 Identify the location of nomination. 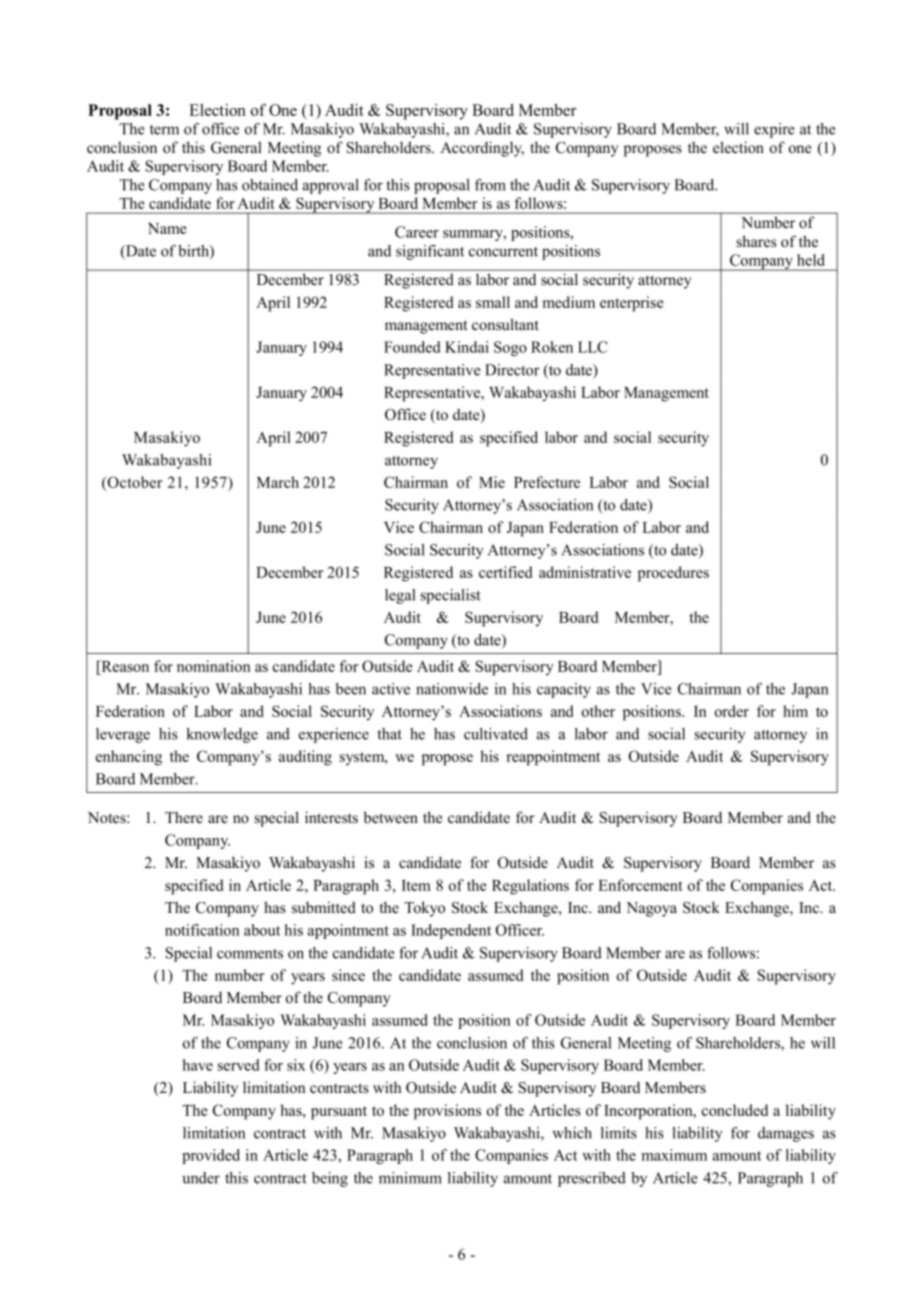
(214, 666).
